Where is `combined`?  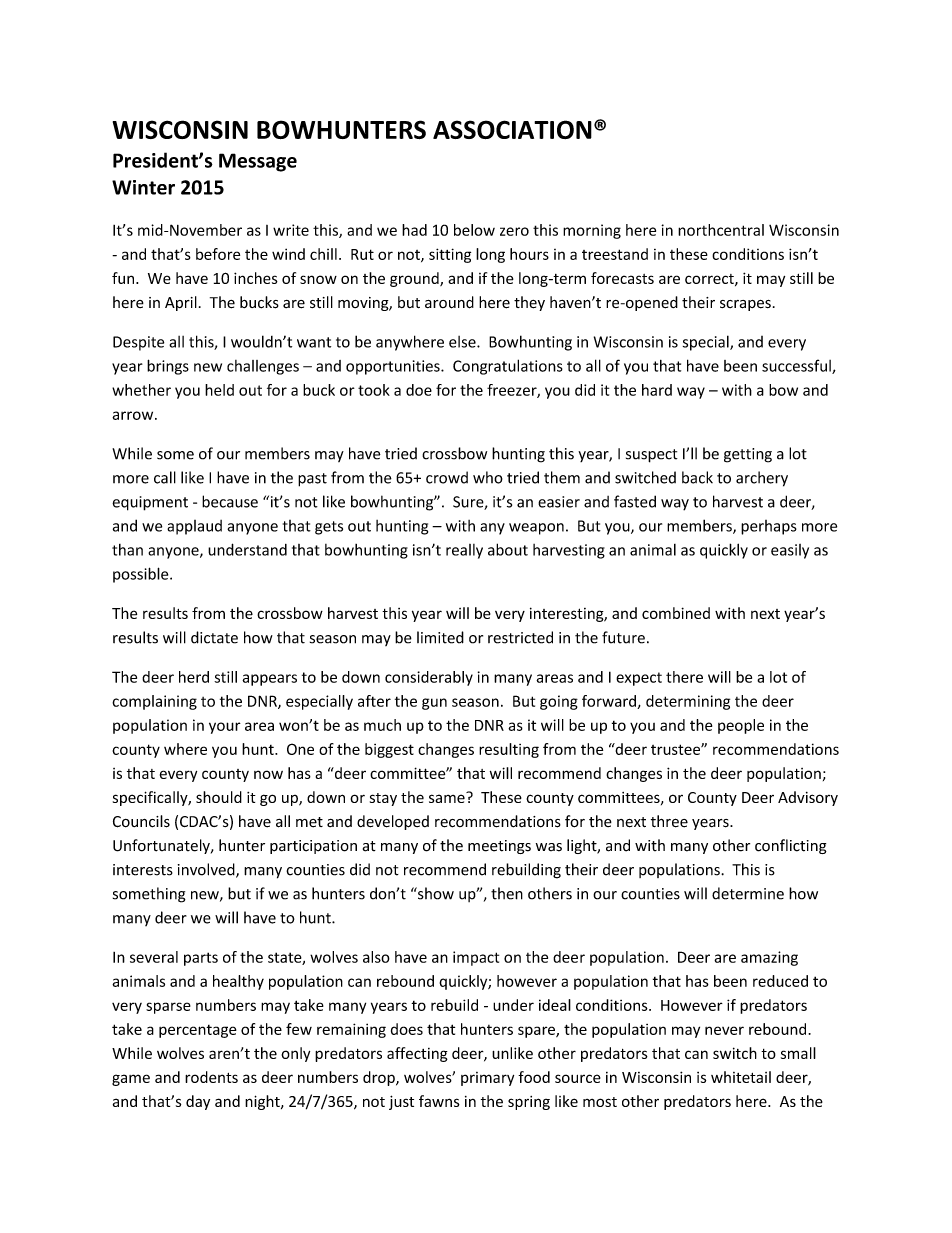
combined is located at coordinates (676, 613).
